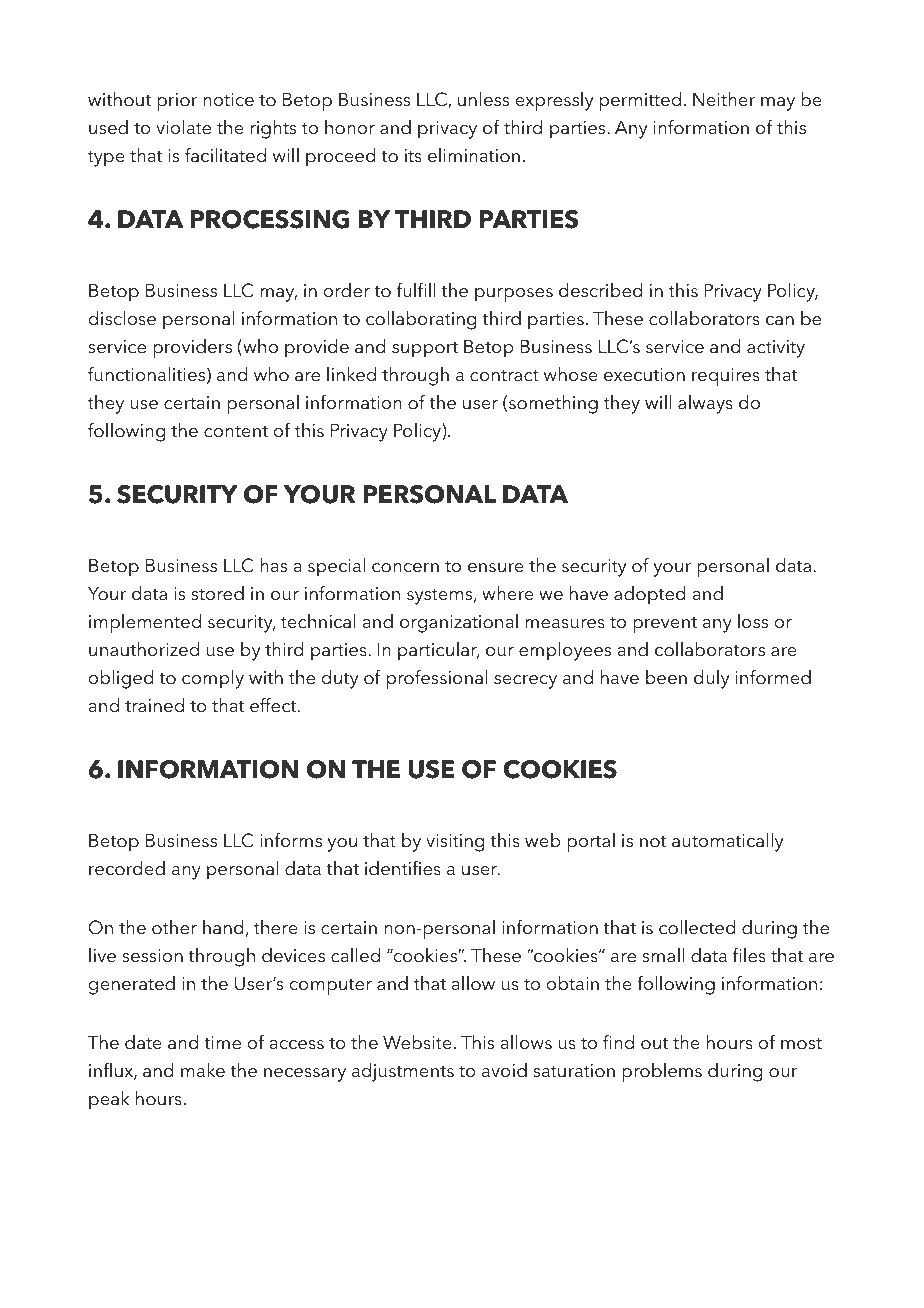  Describe the element at coordinates (753, 621) in the page. I see `loss` at that location.
